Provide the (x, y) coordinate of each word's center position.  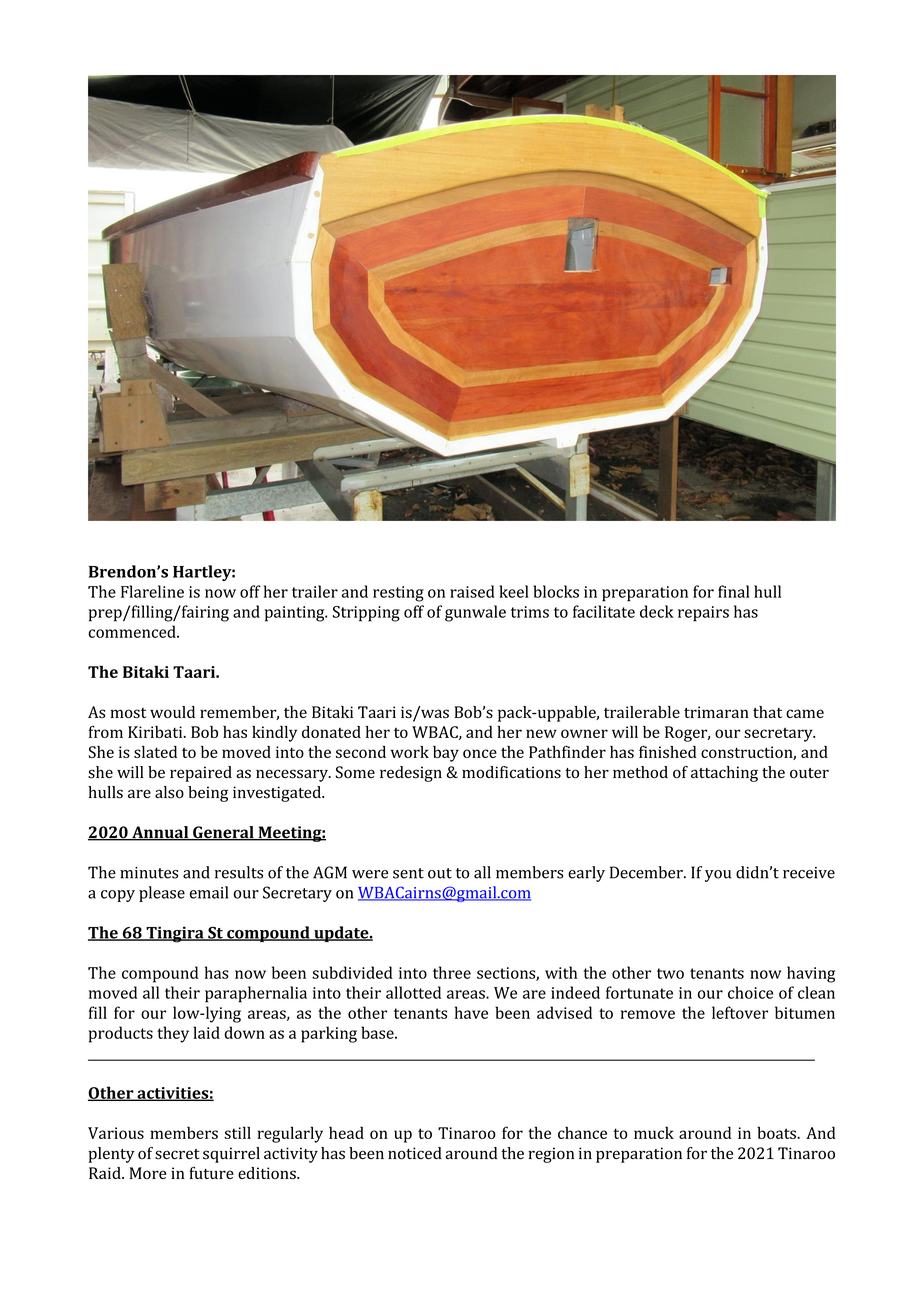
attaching (724, 774)
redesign (411, 774)
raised (472, 591)
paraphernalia (256, 994)
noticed (415, 1153)
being (208, 794)
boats (777, 1132)
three (452, 972)
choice (750, 992)
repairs (703, 614)
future (211, 1173)
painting (296, 614)
